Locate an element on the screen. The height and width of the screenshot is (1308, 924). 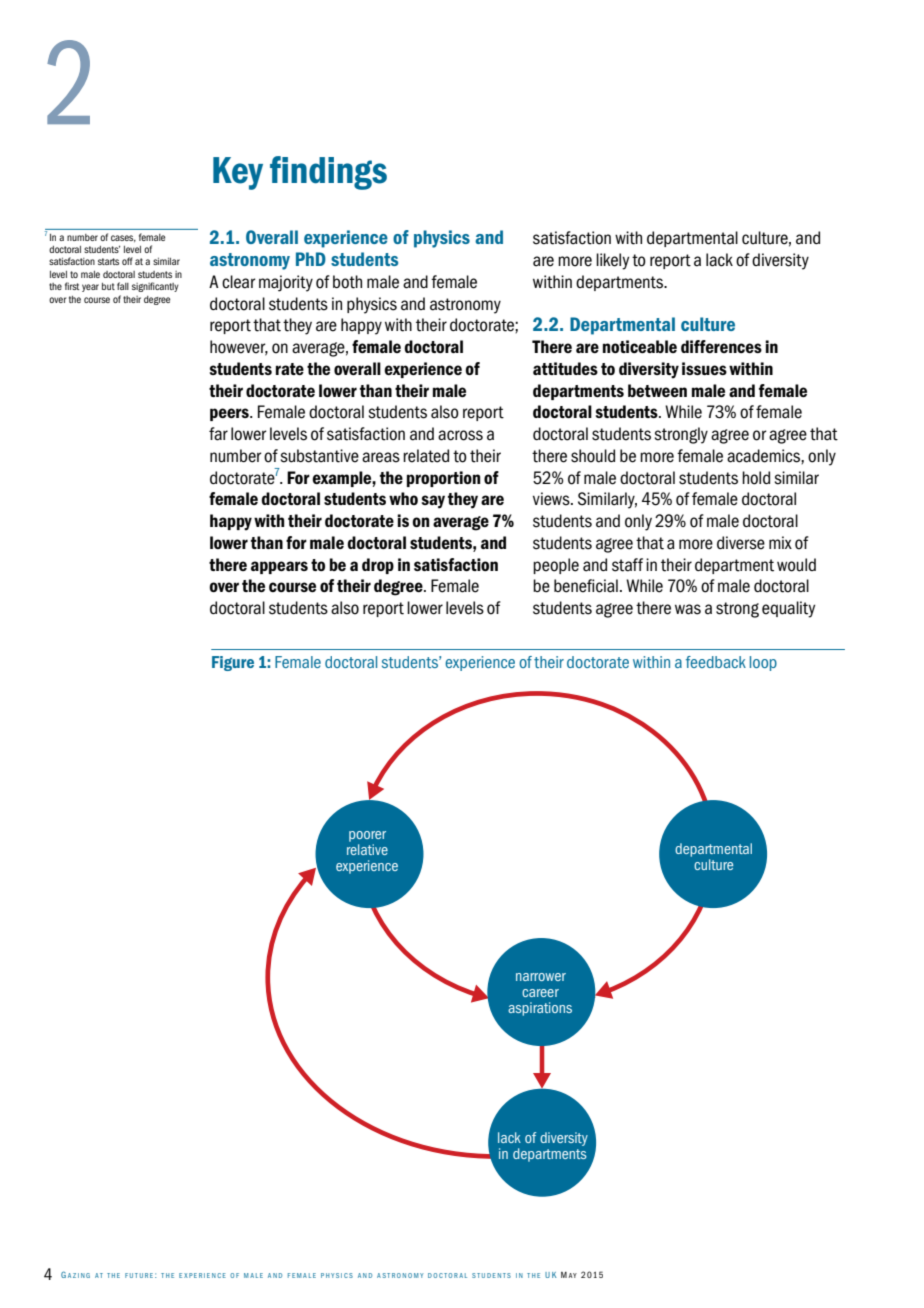
far is located at coordinates (218, 434).
